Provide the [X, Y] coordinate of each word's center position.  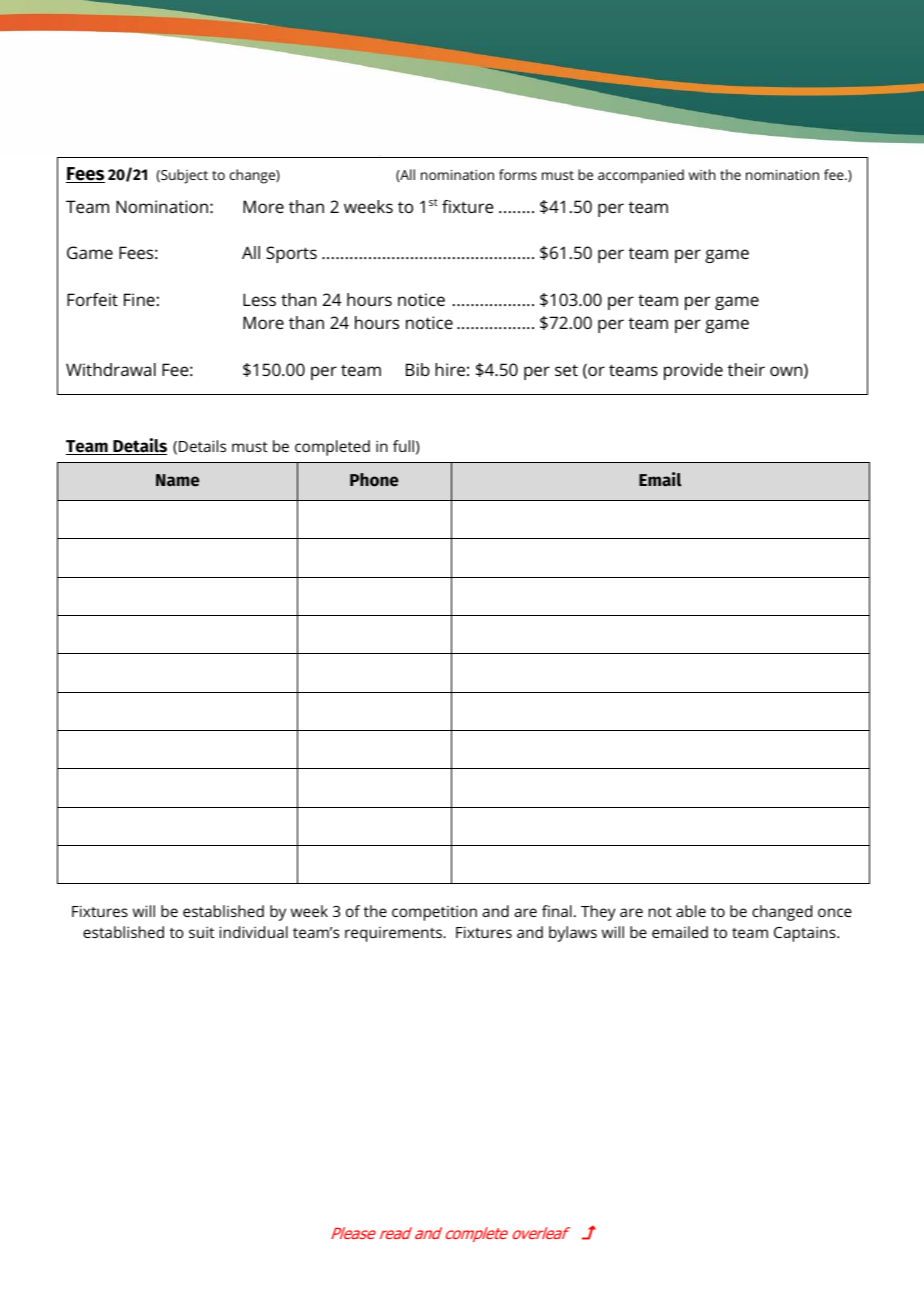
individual [253, 932]
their [746, 369]
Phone [374, 480]
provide [693, 371]
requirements [394, 934]
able [691, 911]
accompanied [641, 176]
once [835, 912]
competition [434, 913]
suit [201, 932]
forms [518, 174]
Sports [291, 254]
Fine [139, 299]
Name [177, 480]
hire [450, 369]
